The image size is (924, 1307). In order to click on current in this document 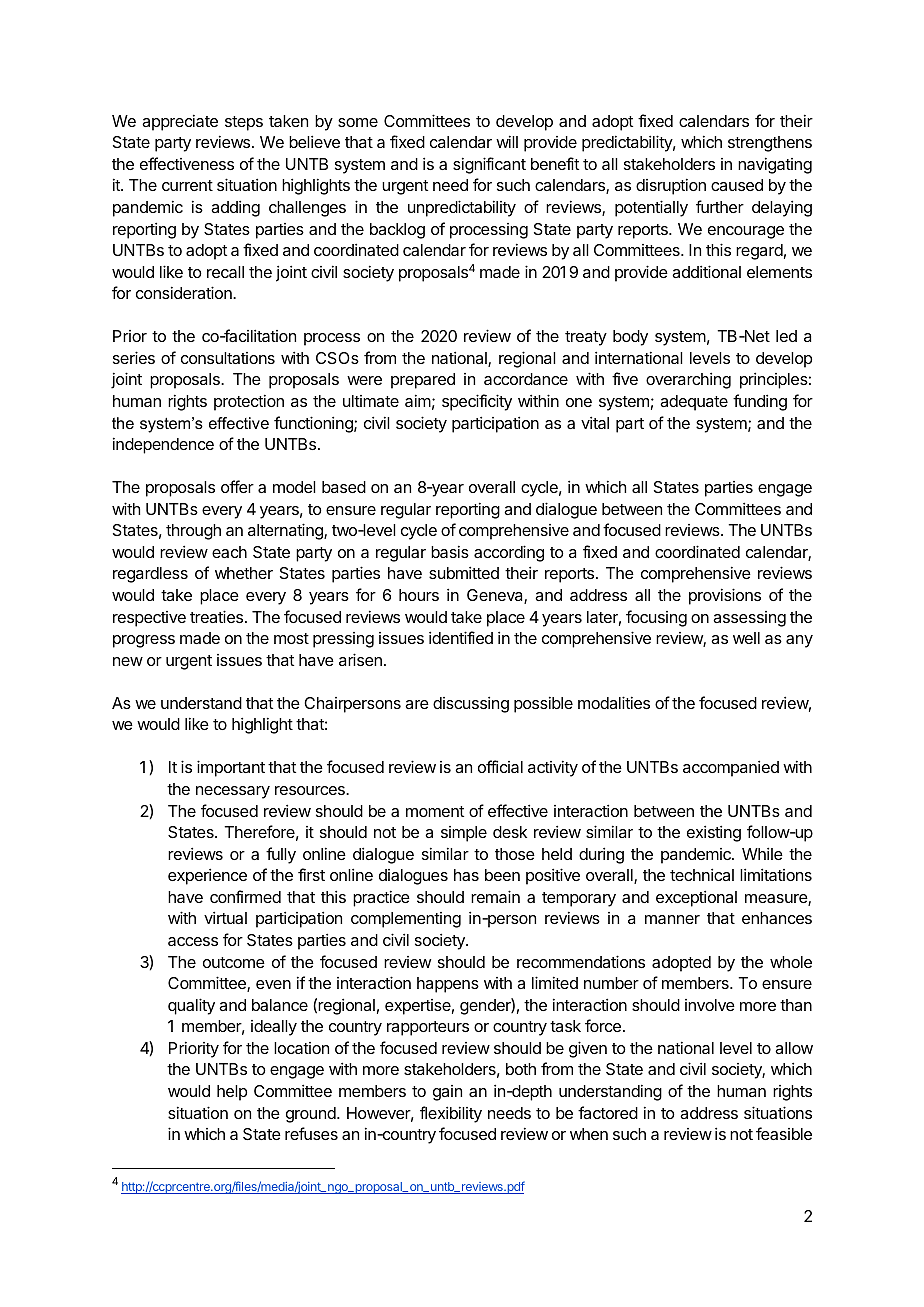, I will do `click(187, 185)`.
